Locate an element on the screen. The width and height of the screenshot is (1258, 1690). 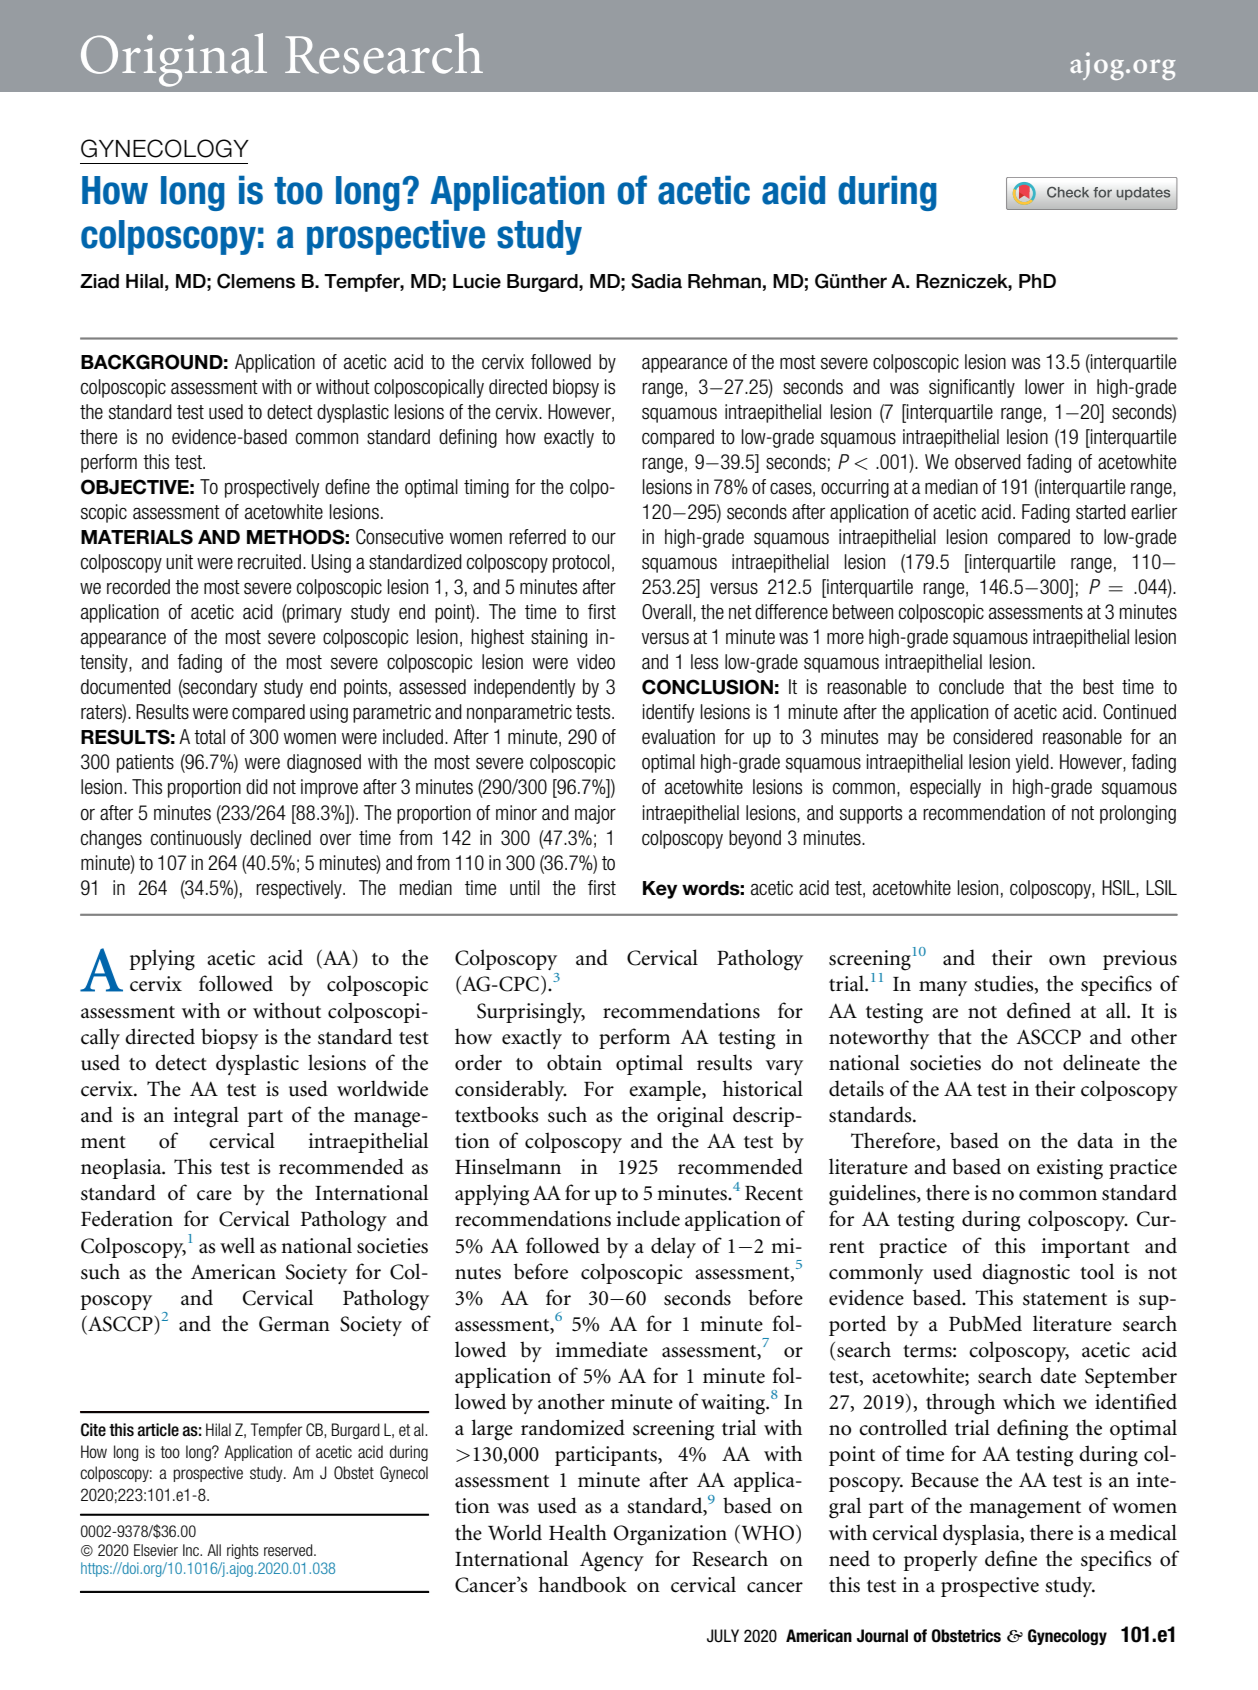
Clemens is located at coordinates (256, 281).
